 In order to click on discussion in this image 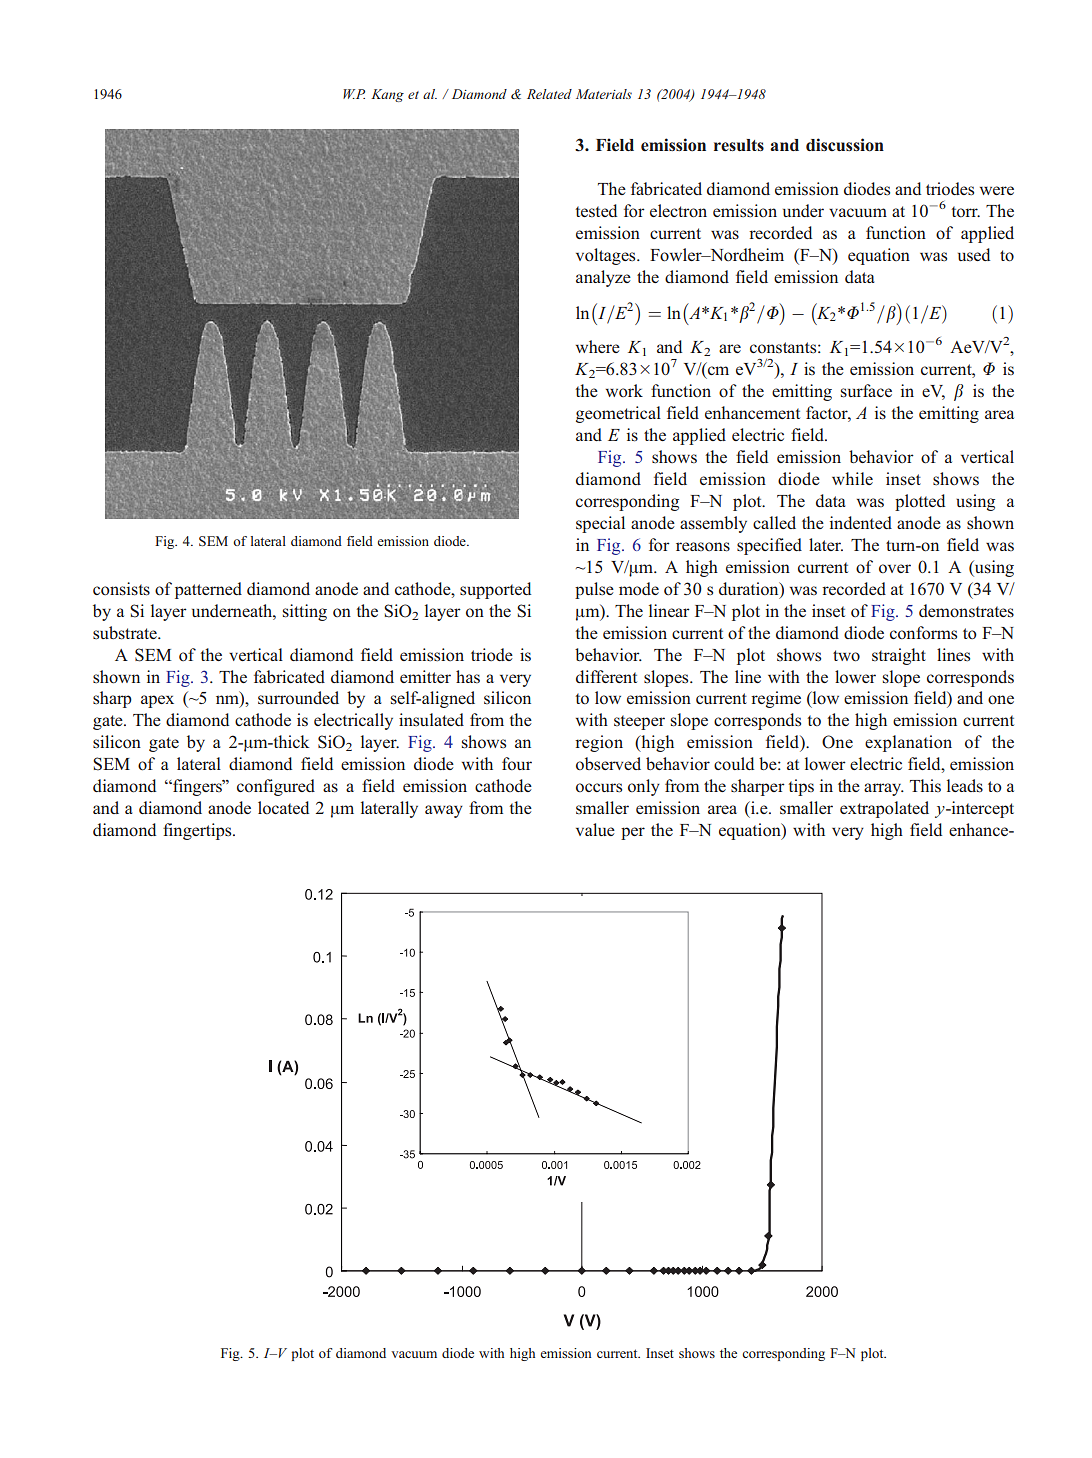, I will do `click(845, 145)`.
